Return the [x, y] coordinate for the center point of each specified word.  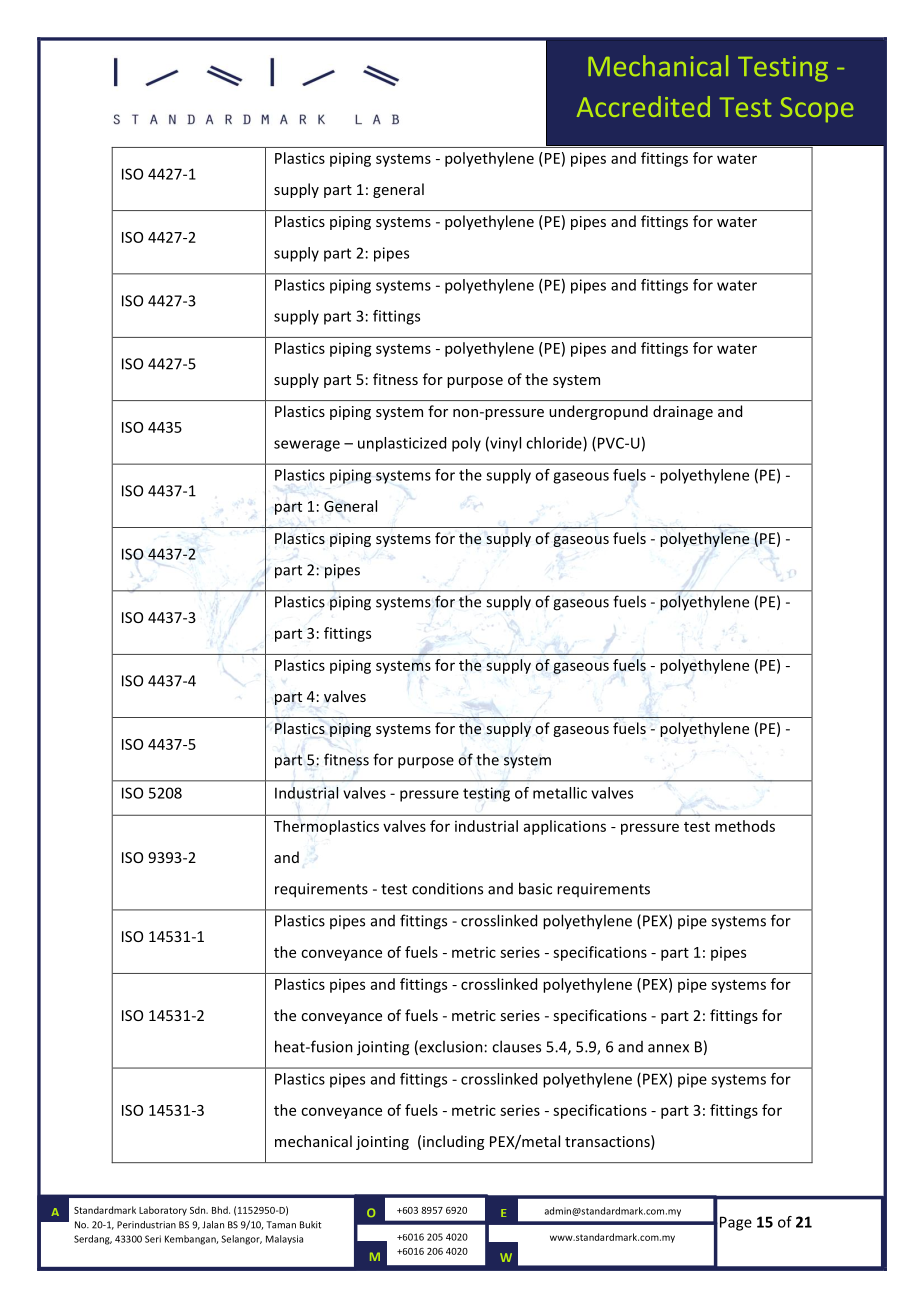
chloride [555, 444]
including [453, 1142]
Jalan [213, 1225]
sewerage [307, 446]
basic [535, 888]
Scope [816, 109]
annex [668, 1048]
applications [565, 827]
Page [736, 1223]
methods [745, 826]
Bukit [310, 1225]
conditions [447, 888]
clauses [516, 1046]
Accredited [643, 106]
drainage [683, 412]
